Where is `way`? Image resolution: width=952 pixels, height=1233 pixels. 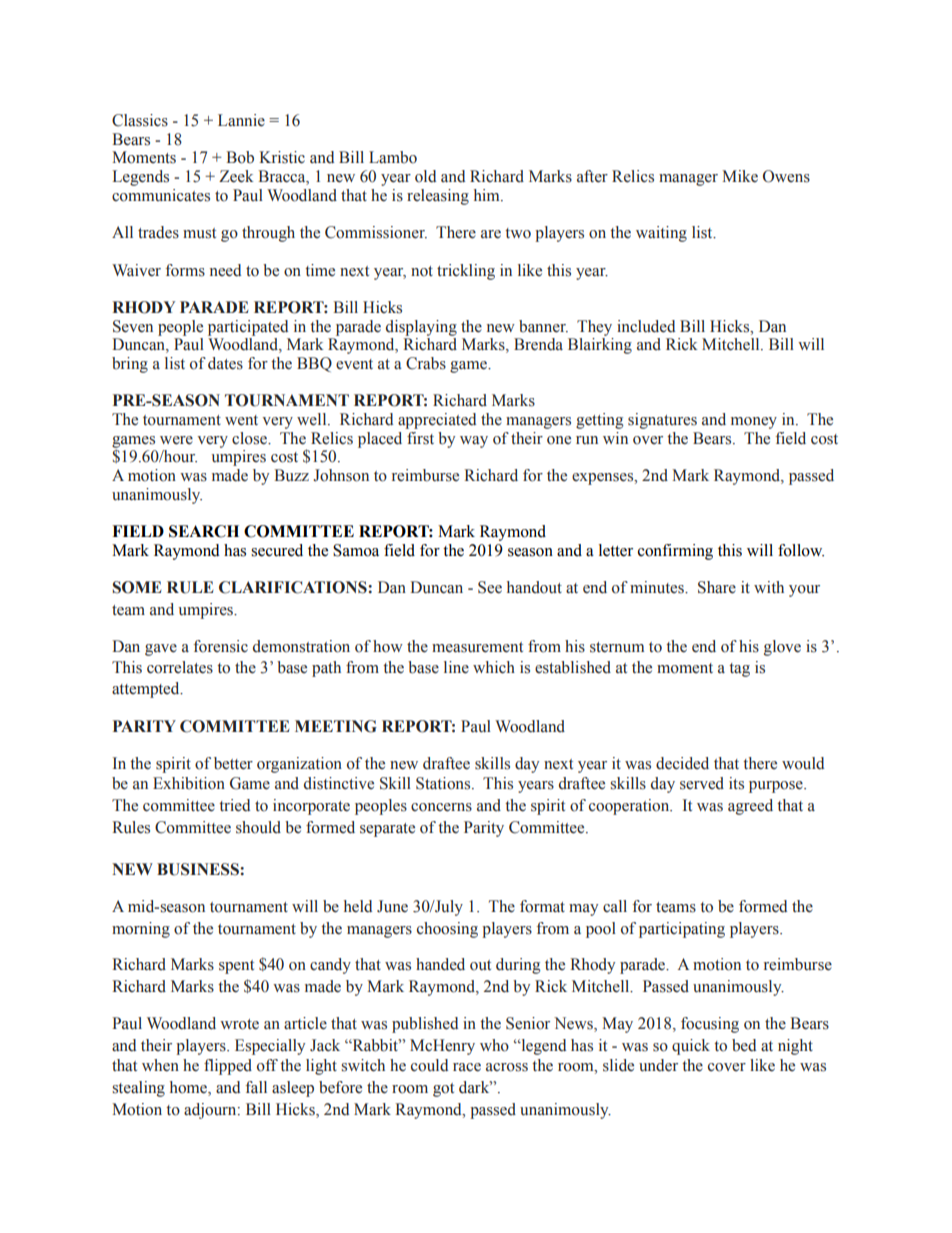
way is located at coordinates (474, 442).
